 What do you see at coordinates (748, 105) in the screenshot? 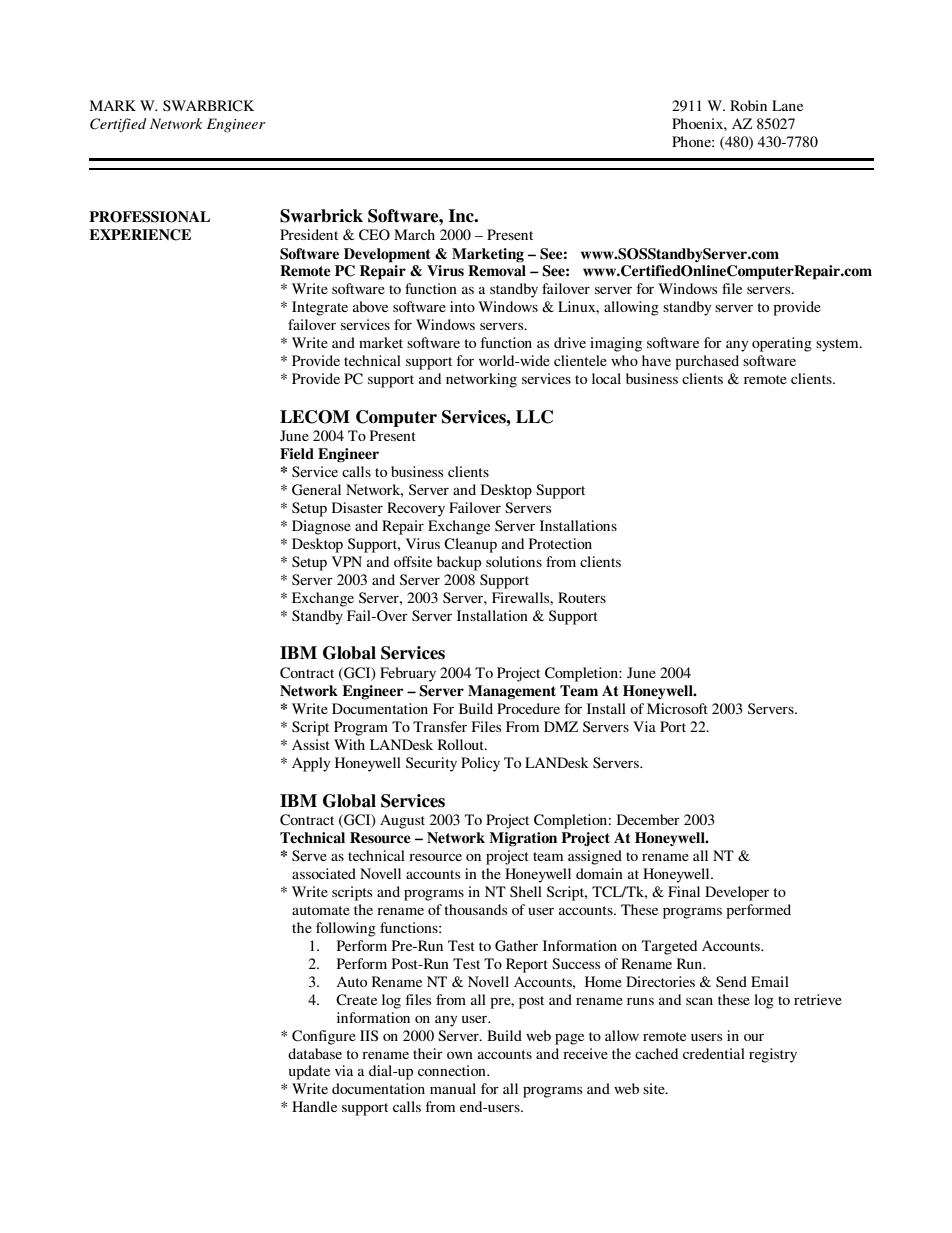
I see `Robin` at bounding box center [748, 105].
